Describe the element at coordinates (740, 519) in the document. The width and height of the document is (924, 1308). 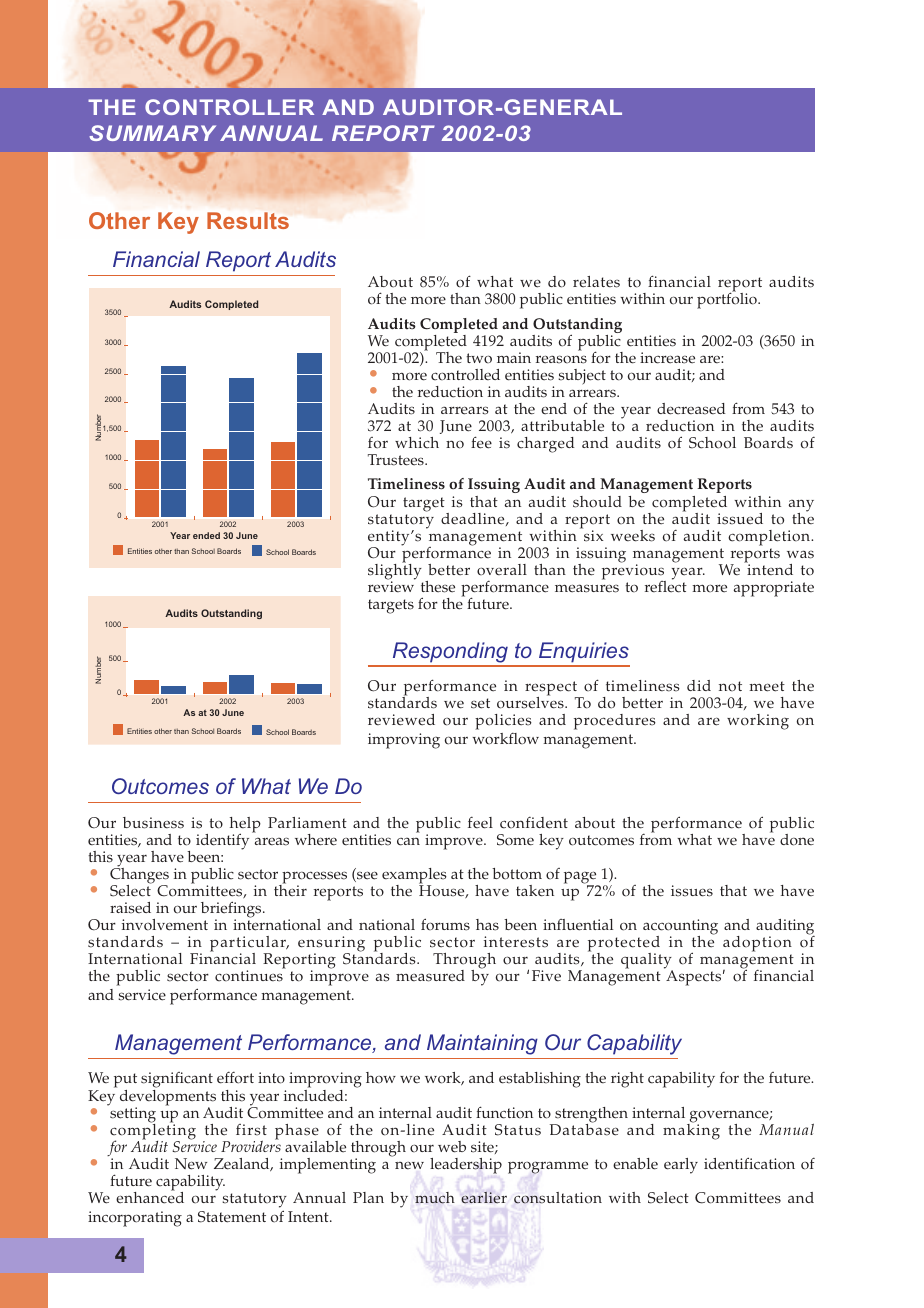
I see `issued` at that location.
